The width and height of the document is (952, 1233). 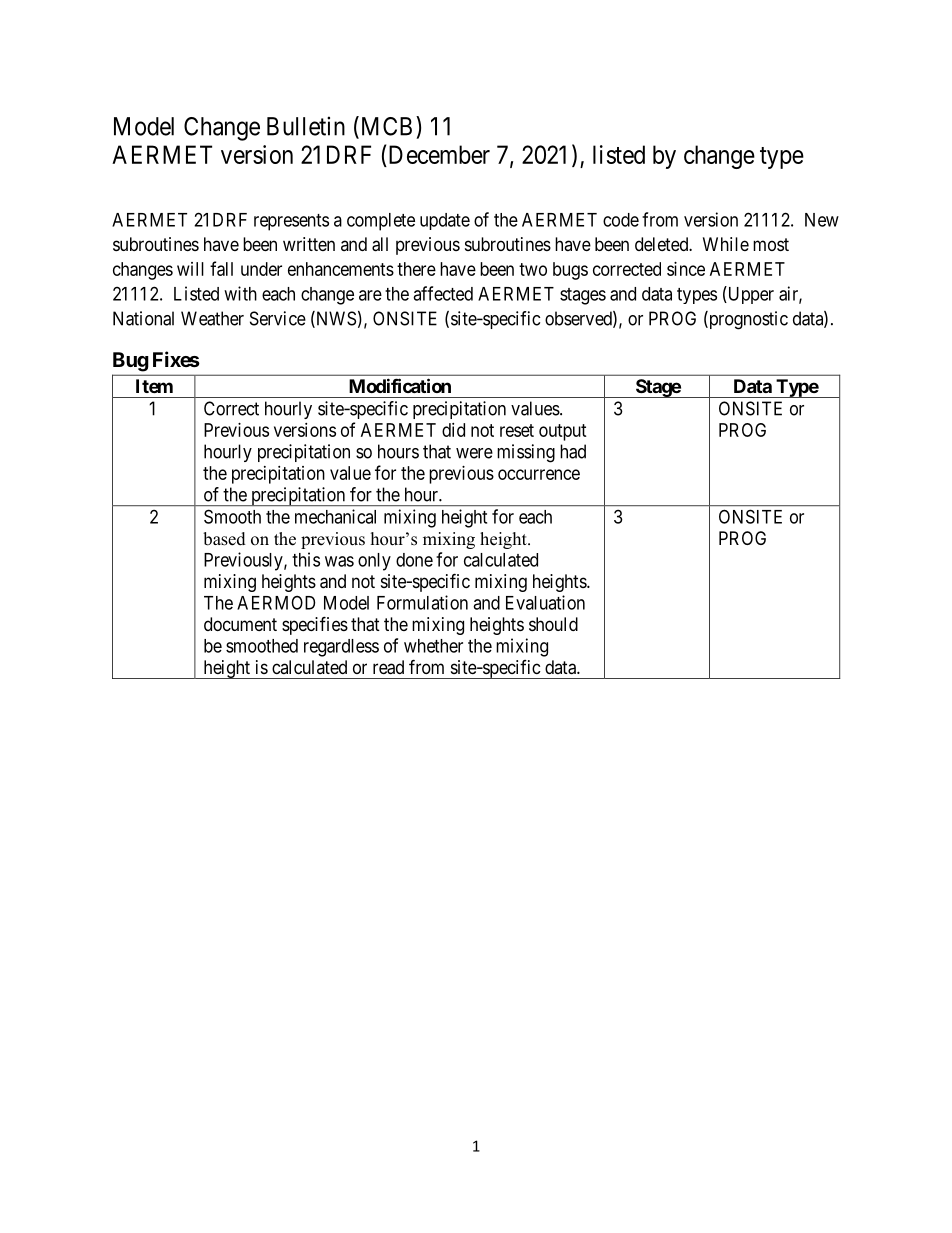 What do you see at coordinates (573, 451) in the document?
I see `had` at bounding box center [573, 451].
